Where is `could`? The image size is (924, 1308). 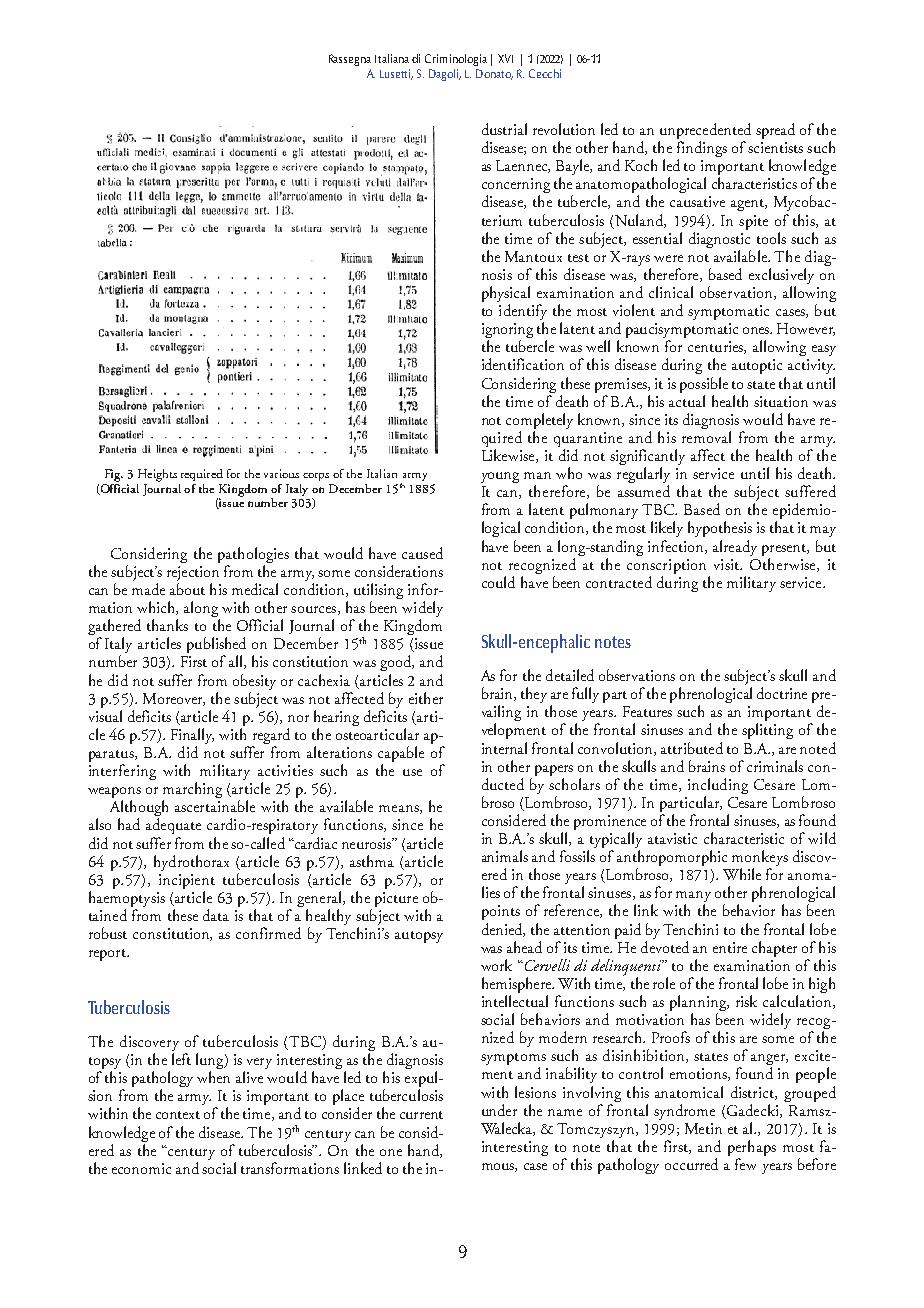 could is located at coordinates (498, 582).
